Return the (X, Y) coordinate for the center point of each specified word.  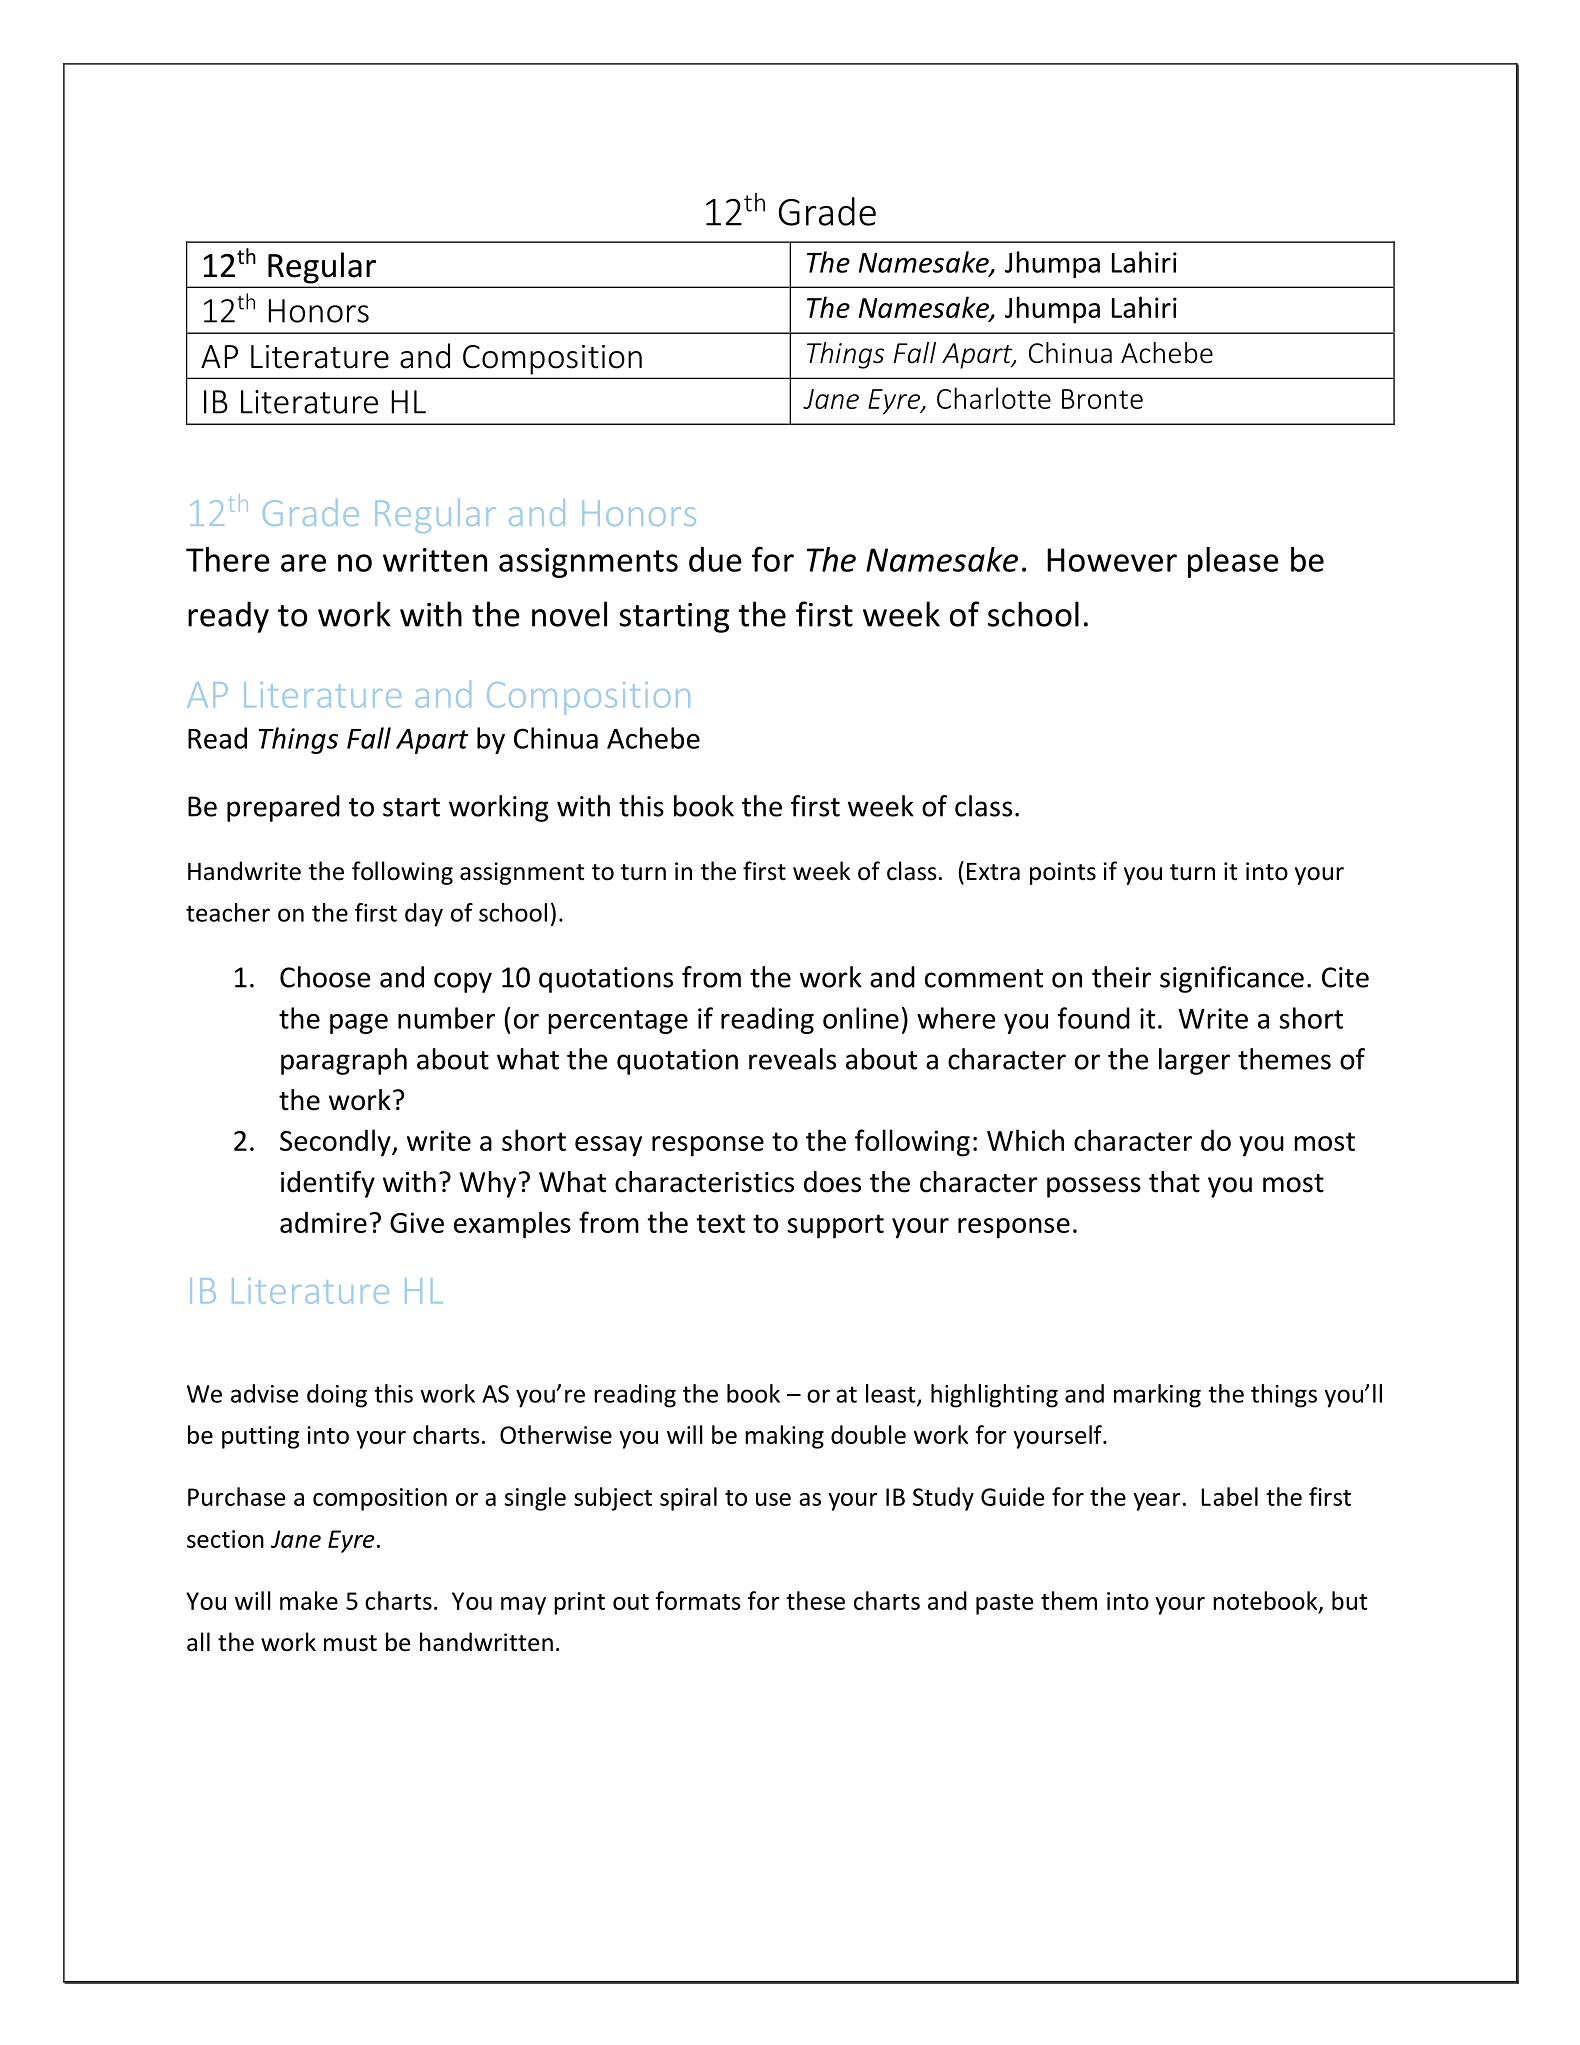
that (1174, 1182)
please (1233, 562)
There (228, 559)
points (1063, 873)
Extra (993, 872)
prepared (283, 808)
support (835, 1226)
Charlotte (994, 398)
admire (323, 1222)
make (309, 1600)
